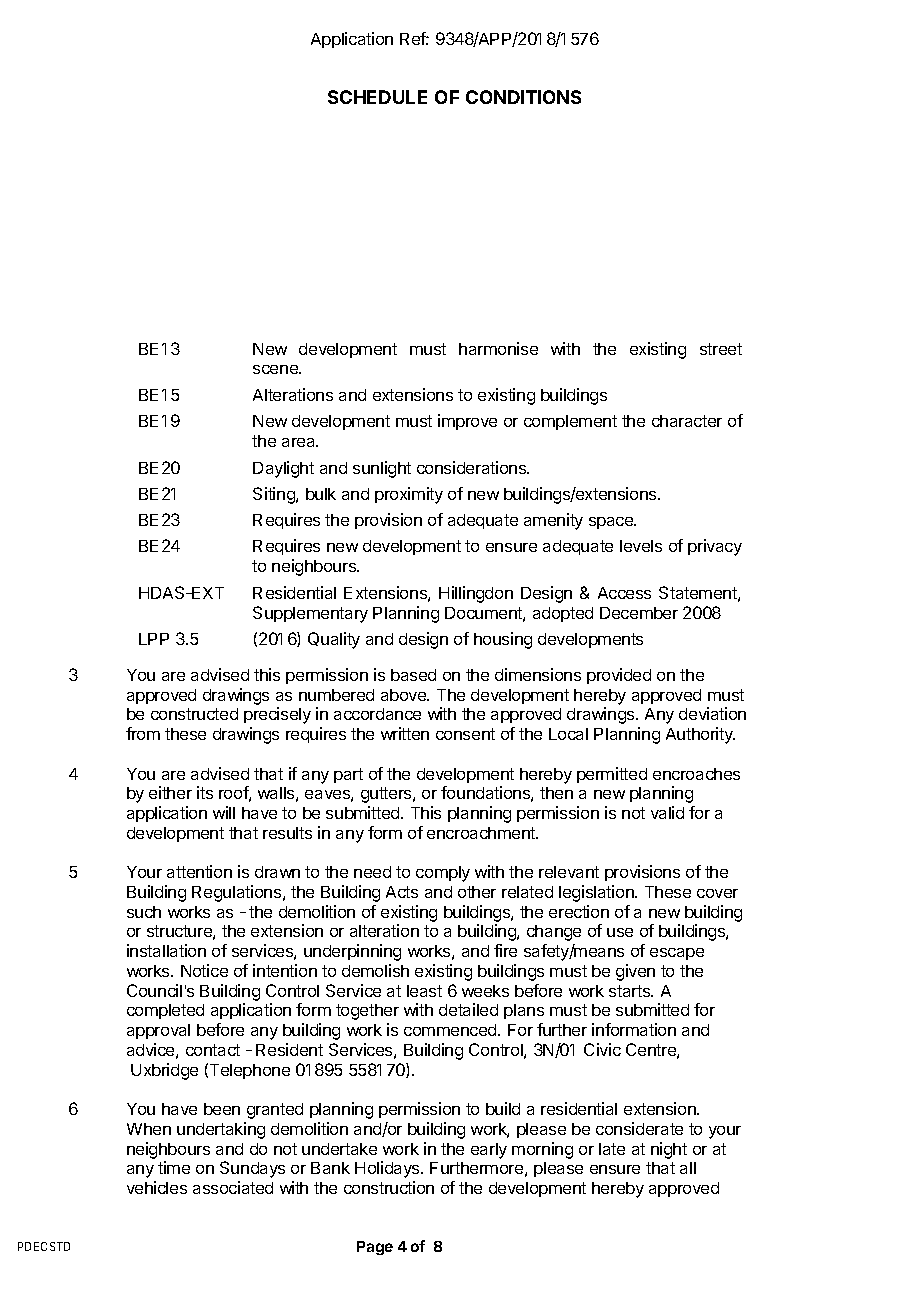 Image resolution: width=924 pixels, height=1308 pixels. What do you see at coordinates (194, 714) in the document?
I see `constructed` at bounding box center [194, 714].
